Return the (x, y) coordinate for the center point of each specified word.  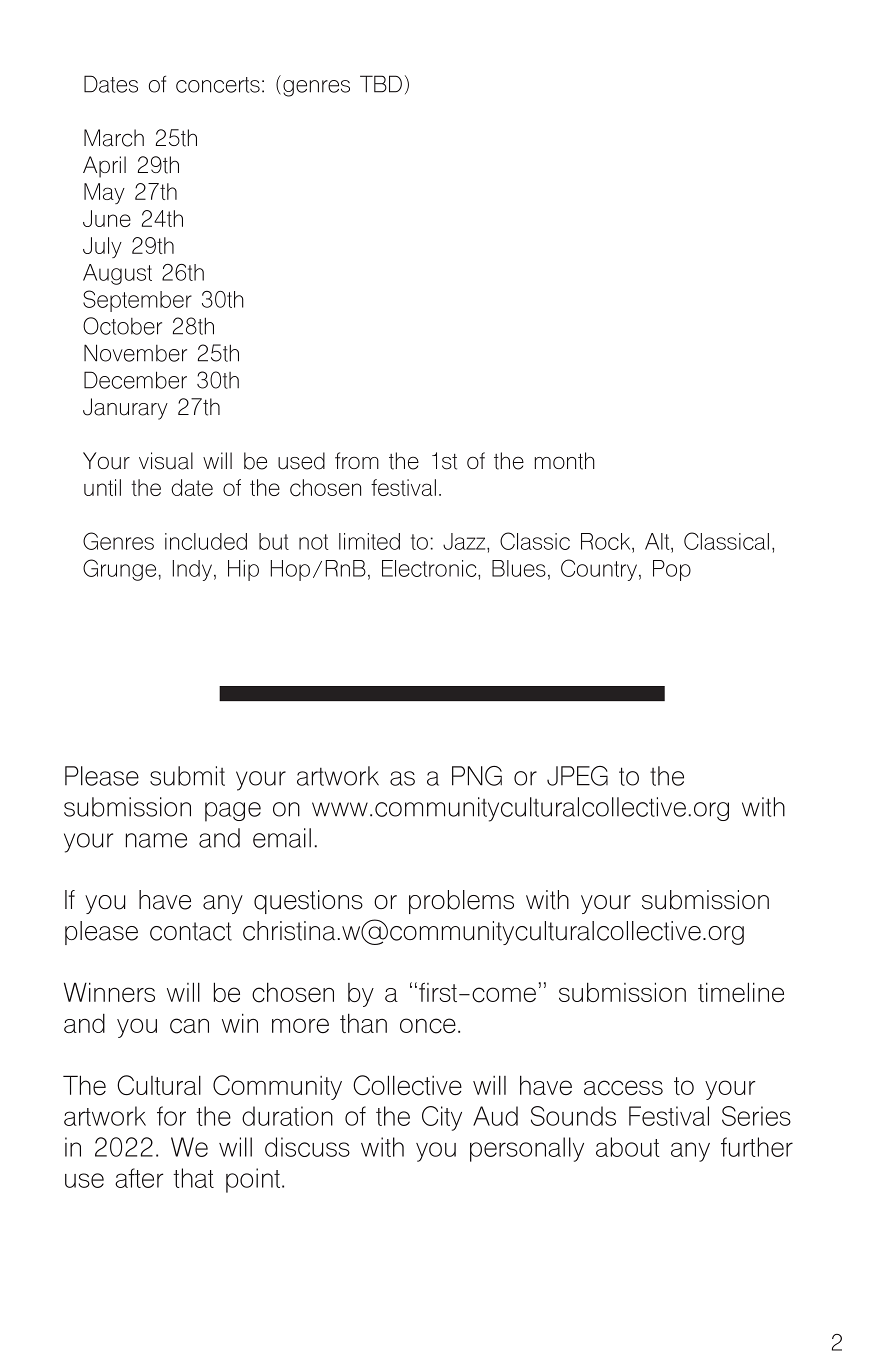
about (628, 1147)
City (442, 1118)
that (193, 1178)
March (114, 138)
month (564, 461)
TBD (381, 84)
